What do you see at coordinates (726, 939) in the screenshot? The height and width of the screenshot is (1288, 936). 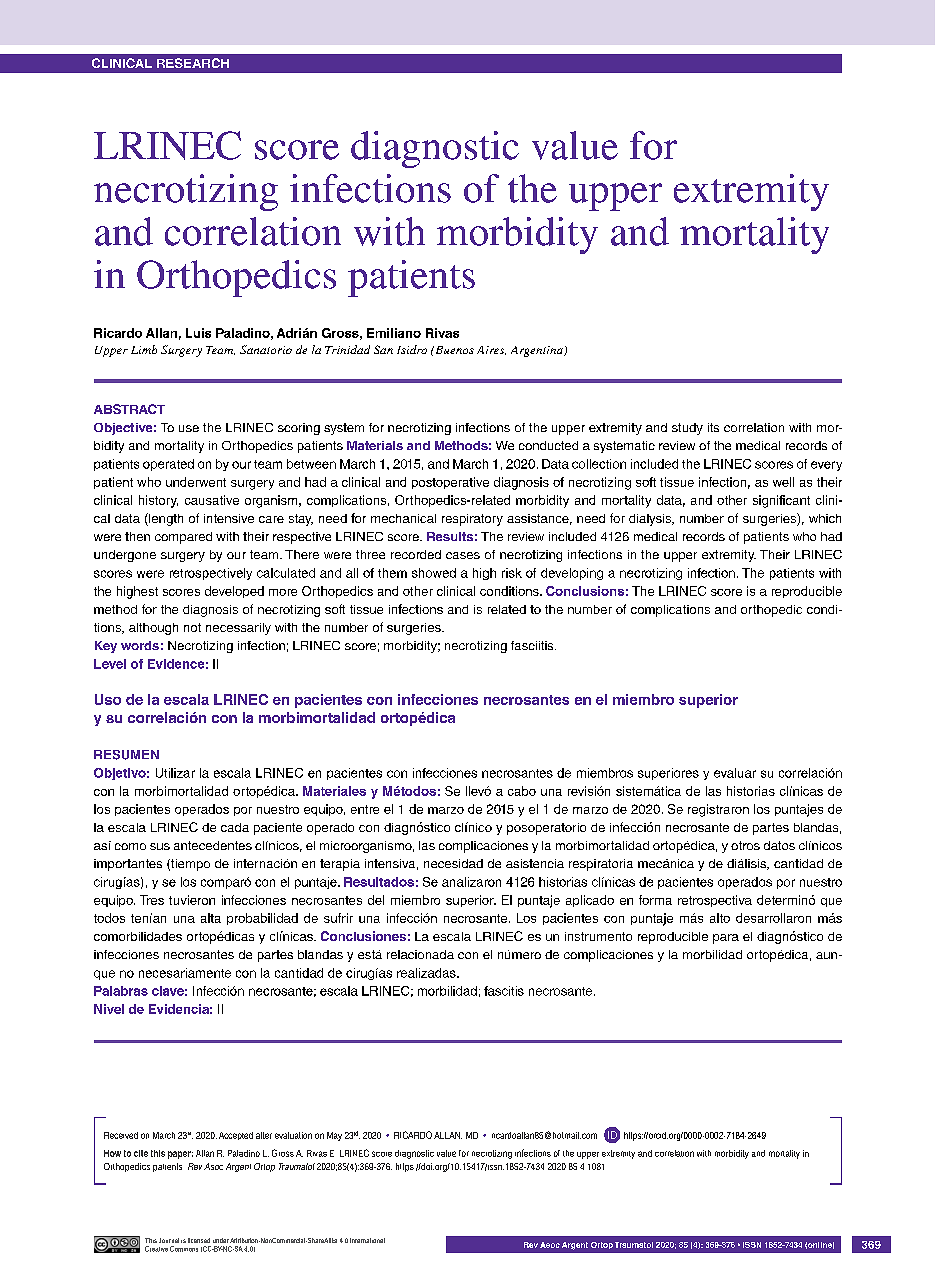 I see `para` at bounding box center [726, 939].
